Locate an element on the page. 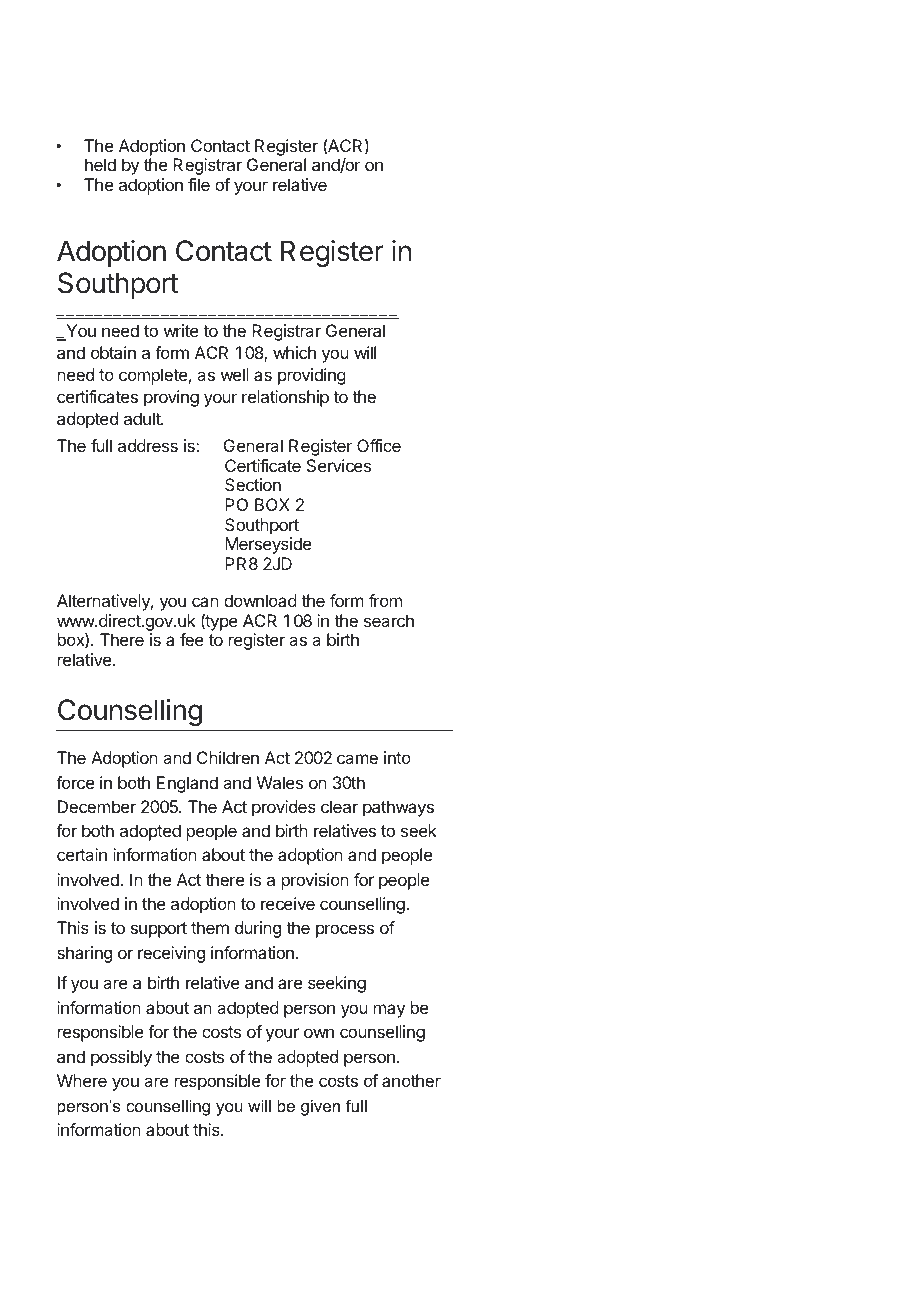  held is located at coordinates (100, 164).
